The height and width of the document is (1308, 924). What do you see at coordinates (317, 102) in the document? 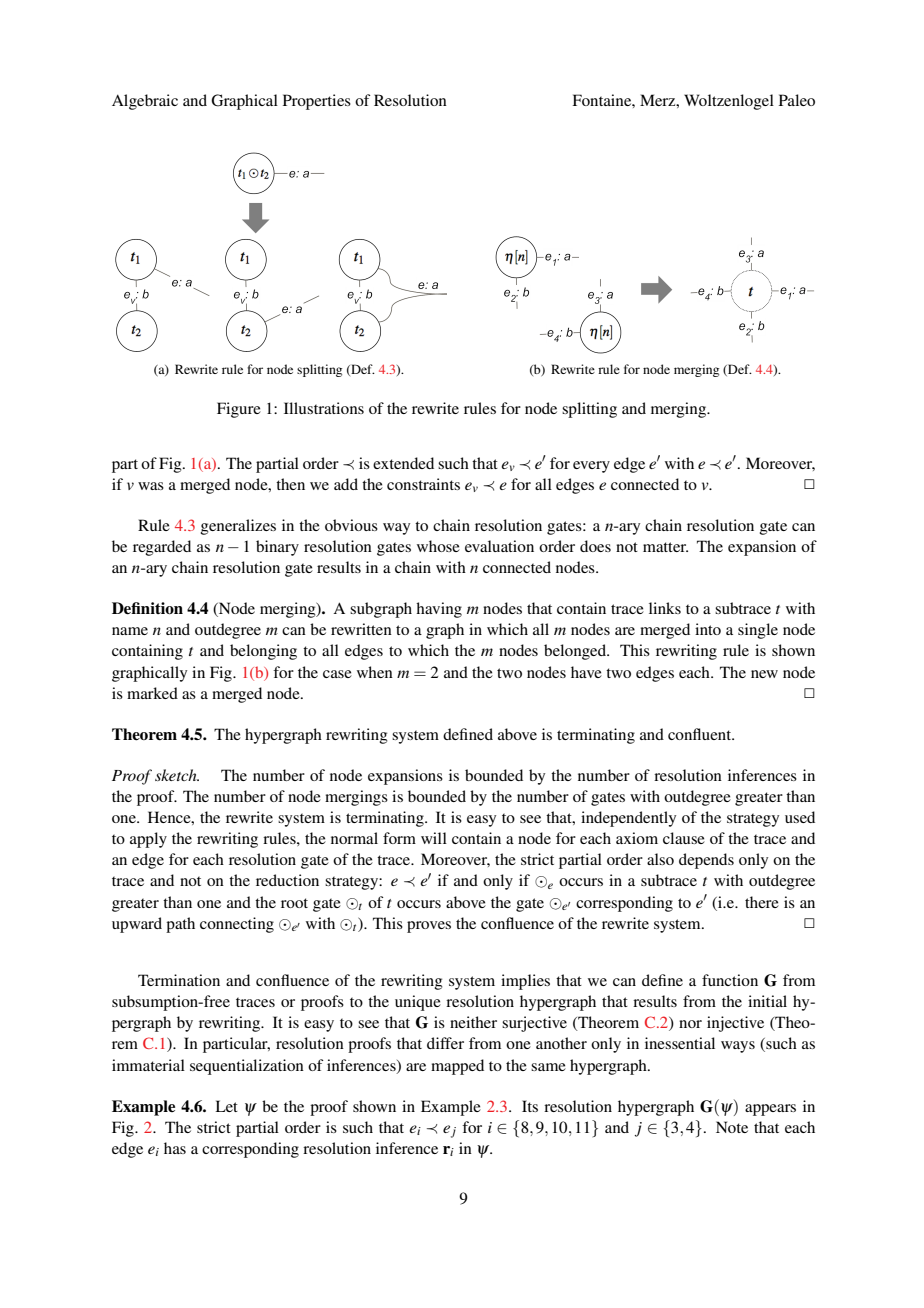
I see `Properties` at bounding box center [317, 102].
